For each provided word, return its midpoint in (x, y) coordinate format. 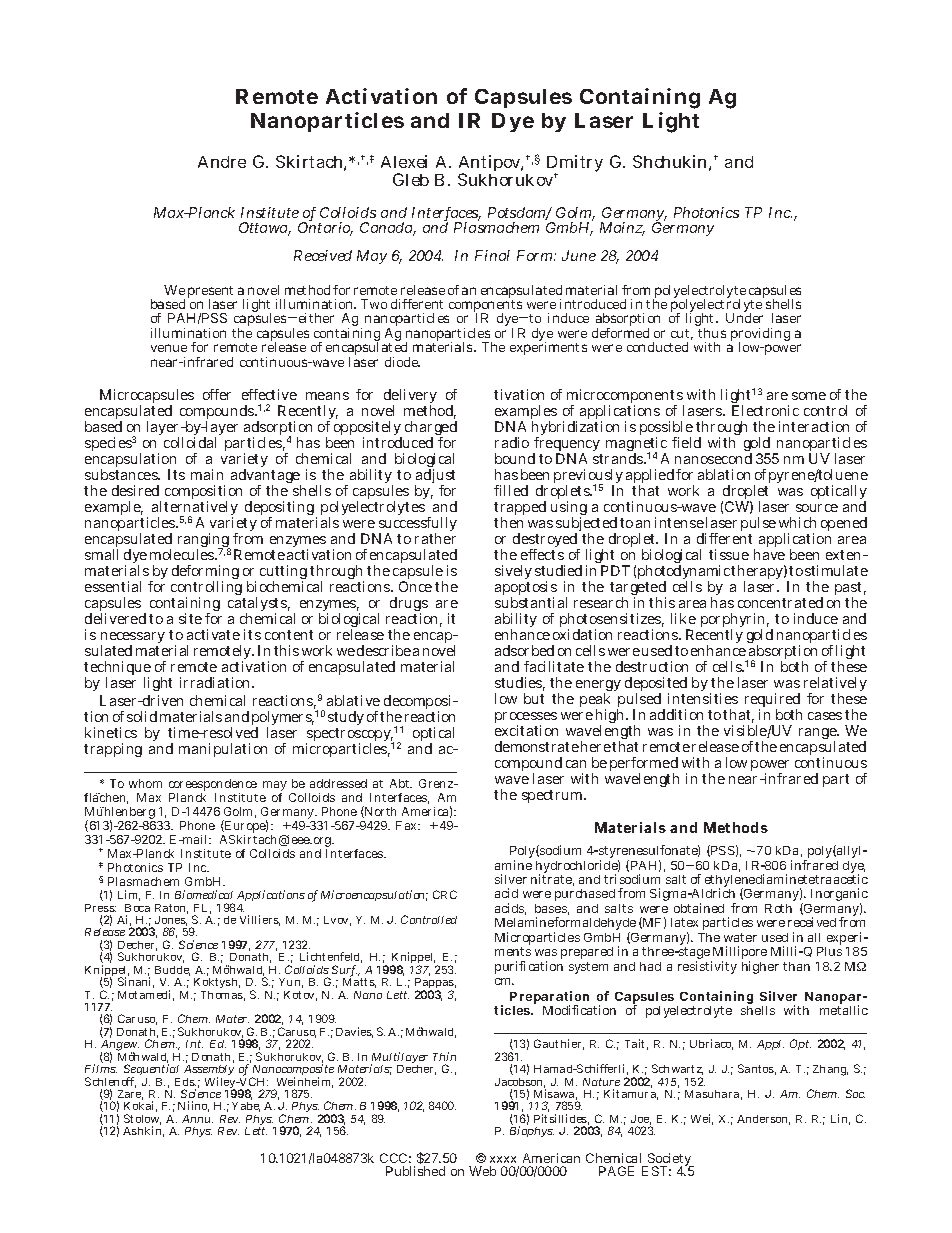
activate (213, 634)
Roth (778, 908)
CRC (445, 894)
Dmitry (575, 165)
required (772, 702)
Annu (197, 1119)
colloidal (190, 442)
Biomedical (204, 894)
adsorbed (524, 650)
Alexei (404, 161)
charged (431, 430)
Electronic (765, 410)
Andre (222, 162)
